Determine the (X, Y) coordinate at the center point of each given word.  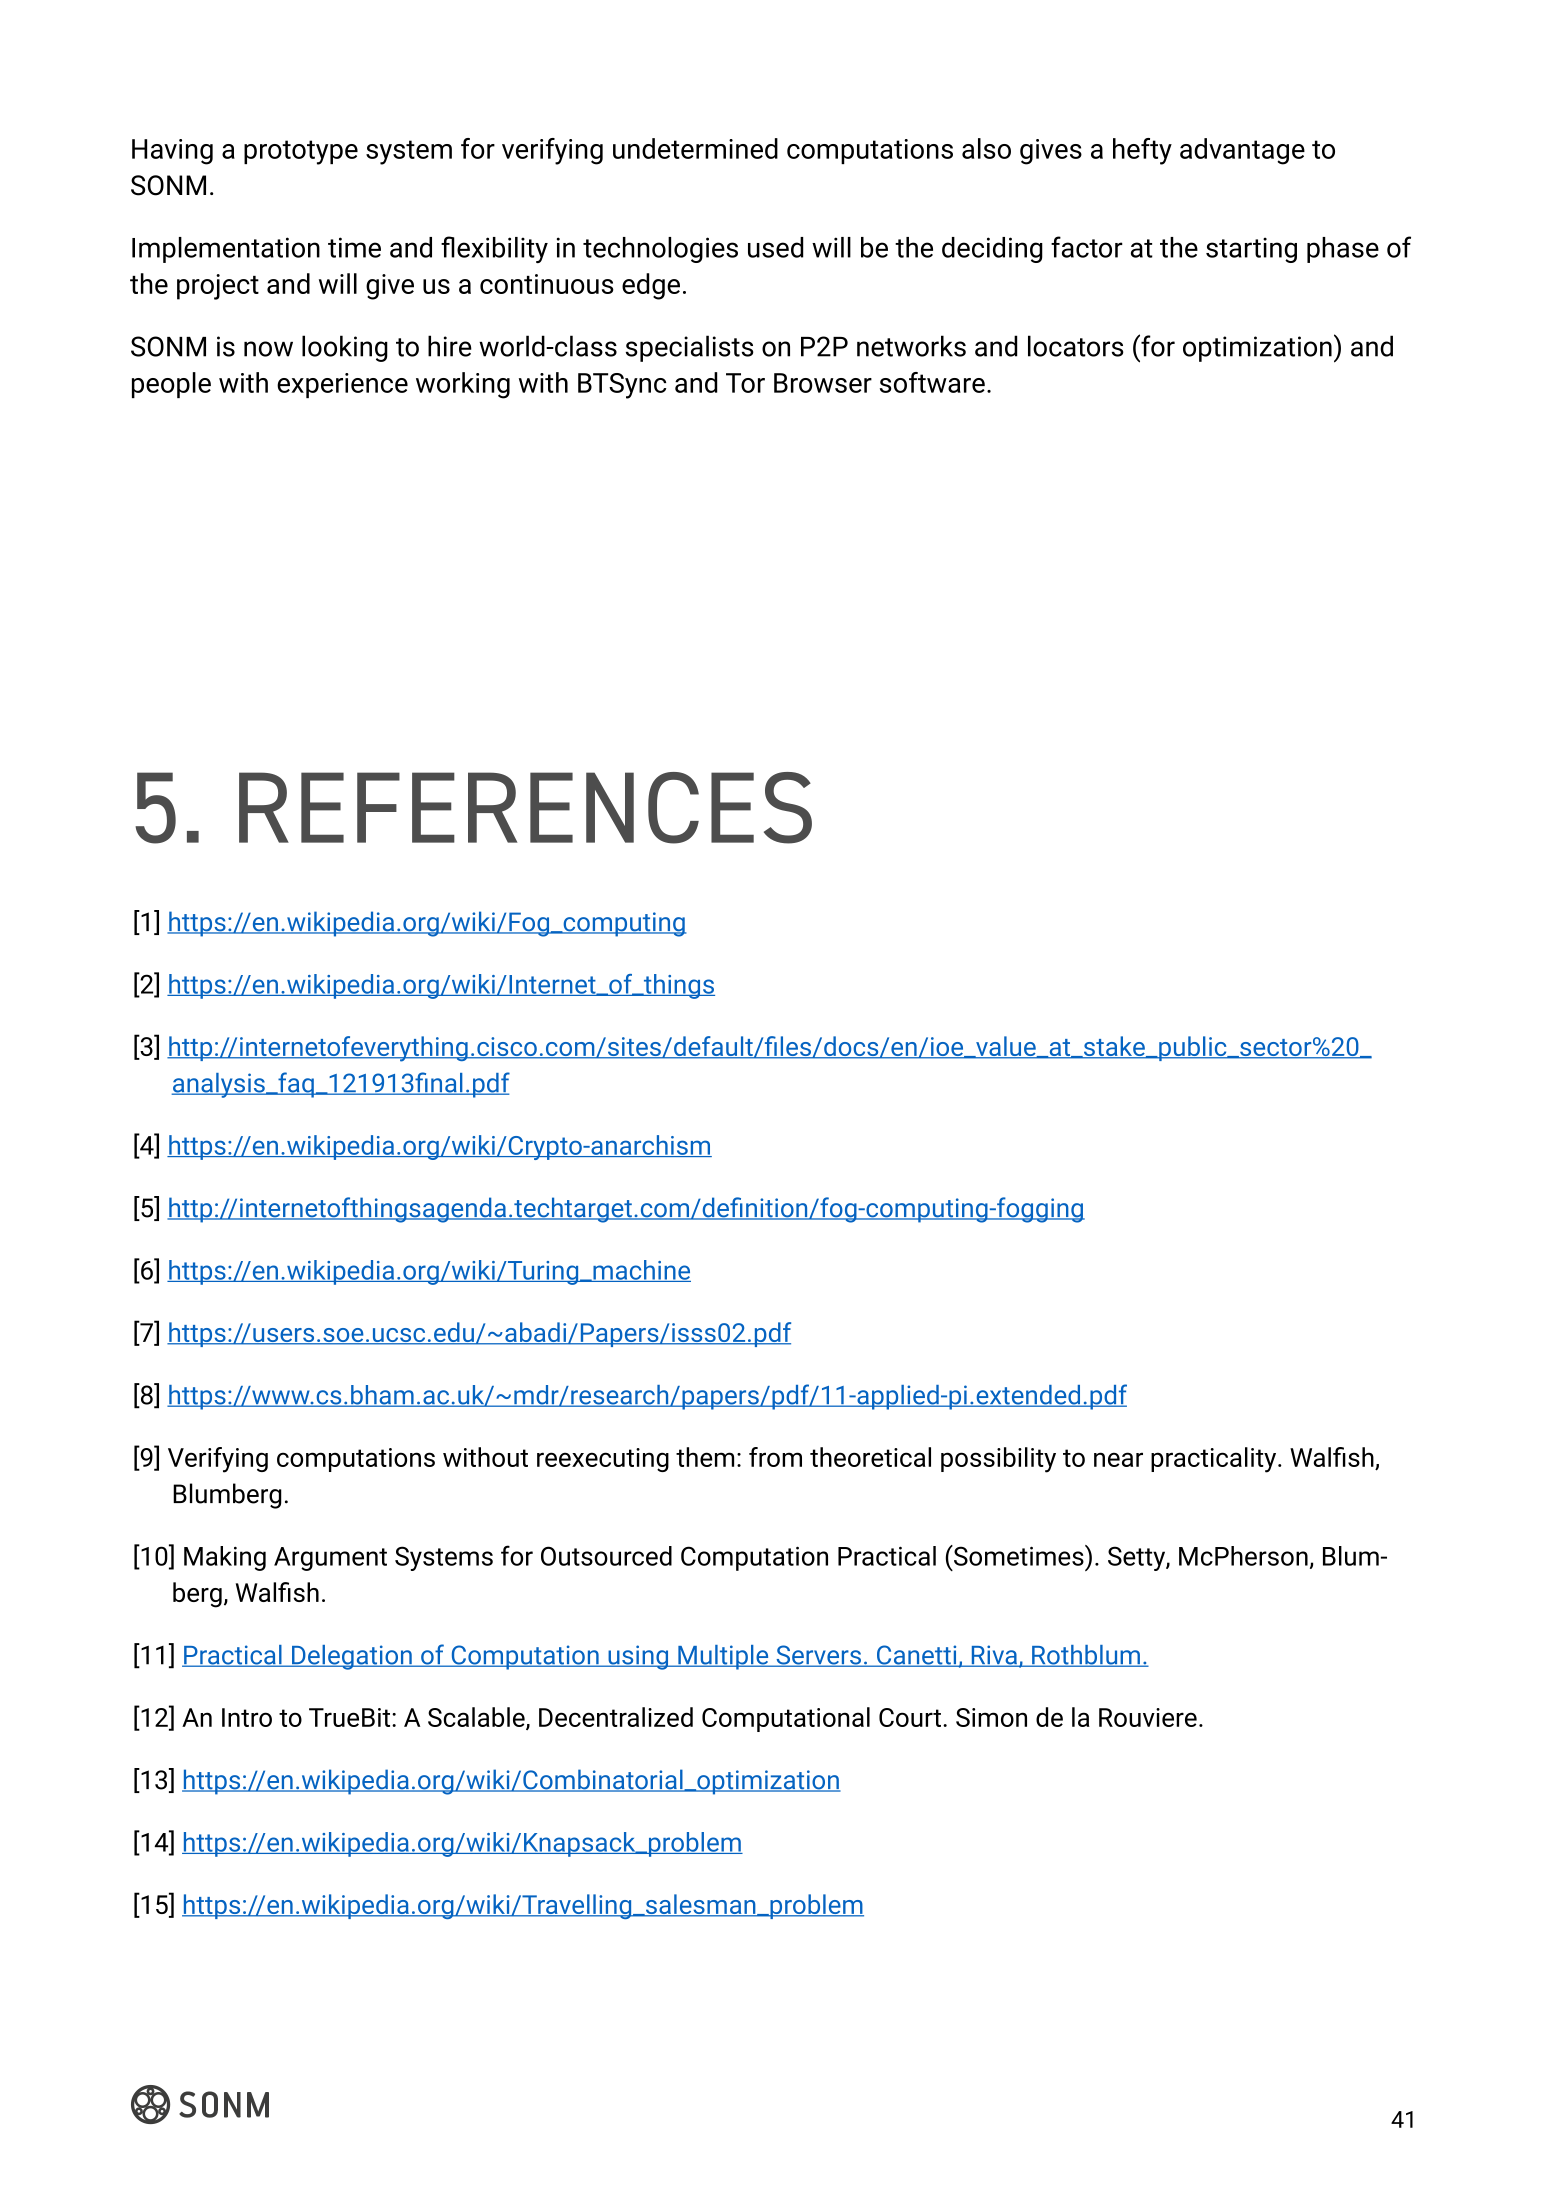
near (1118, 1459)
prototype (301, 152)
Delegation (352, 1657)
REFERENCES (525, 808)
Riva (994, 1656)
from (775, 1457)
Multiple (723, 1657)
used (775, 247)
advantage (1242, 151)
